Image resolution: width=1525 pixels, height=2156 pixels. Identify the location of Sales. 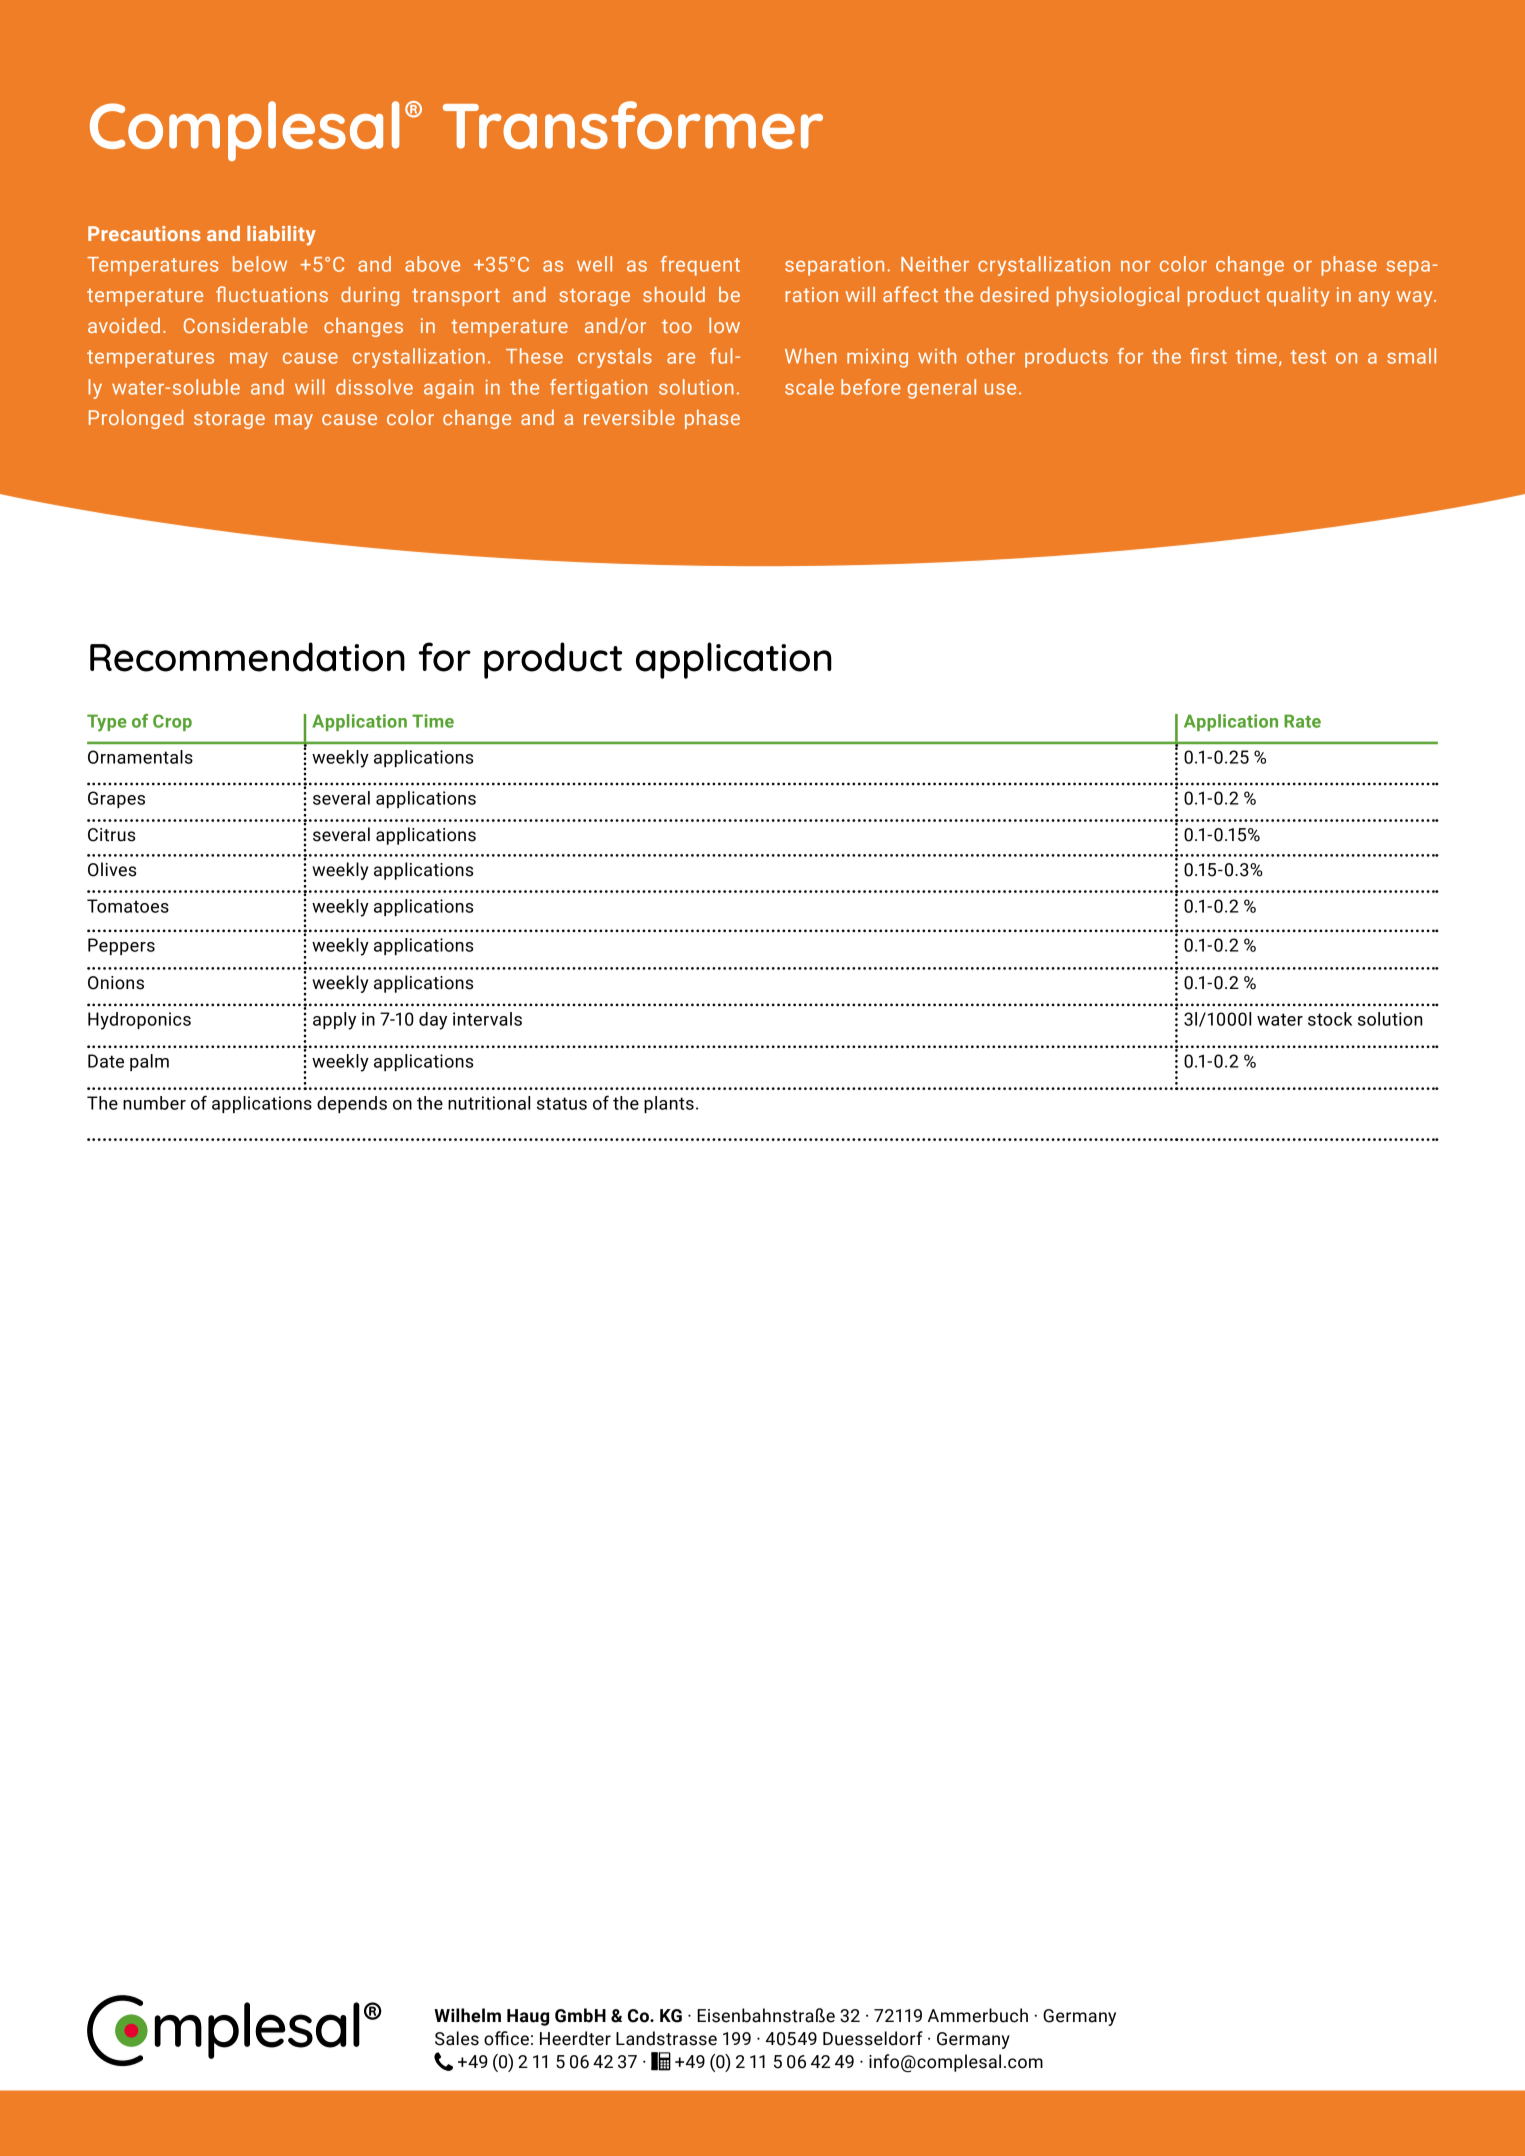
(457, 2038).
